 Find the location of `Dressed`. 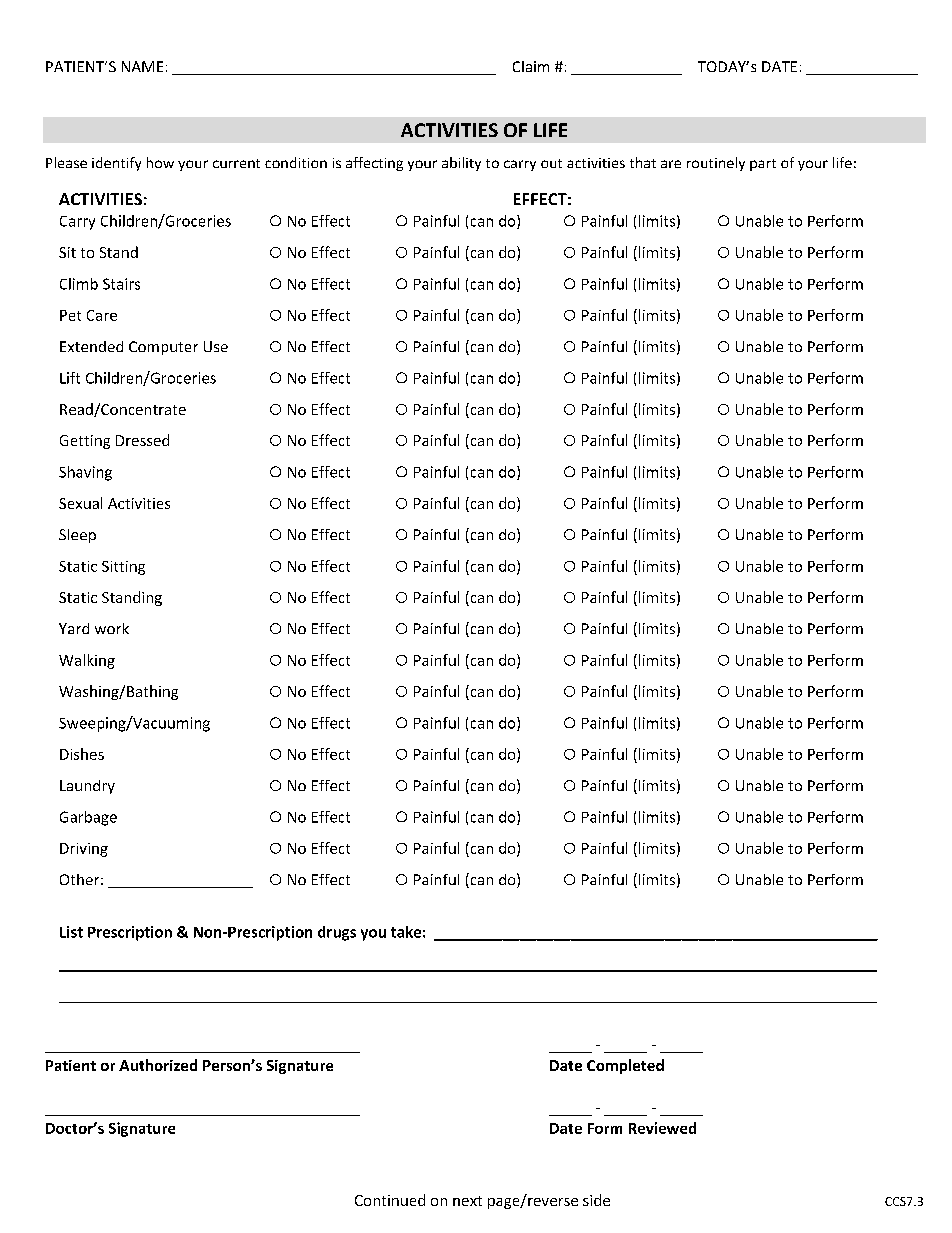

Dressed is located at coordinates (142, 440).
